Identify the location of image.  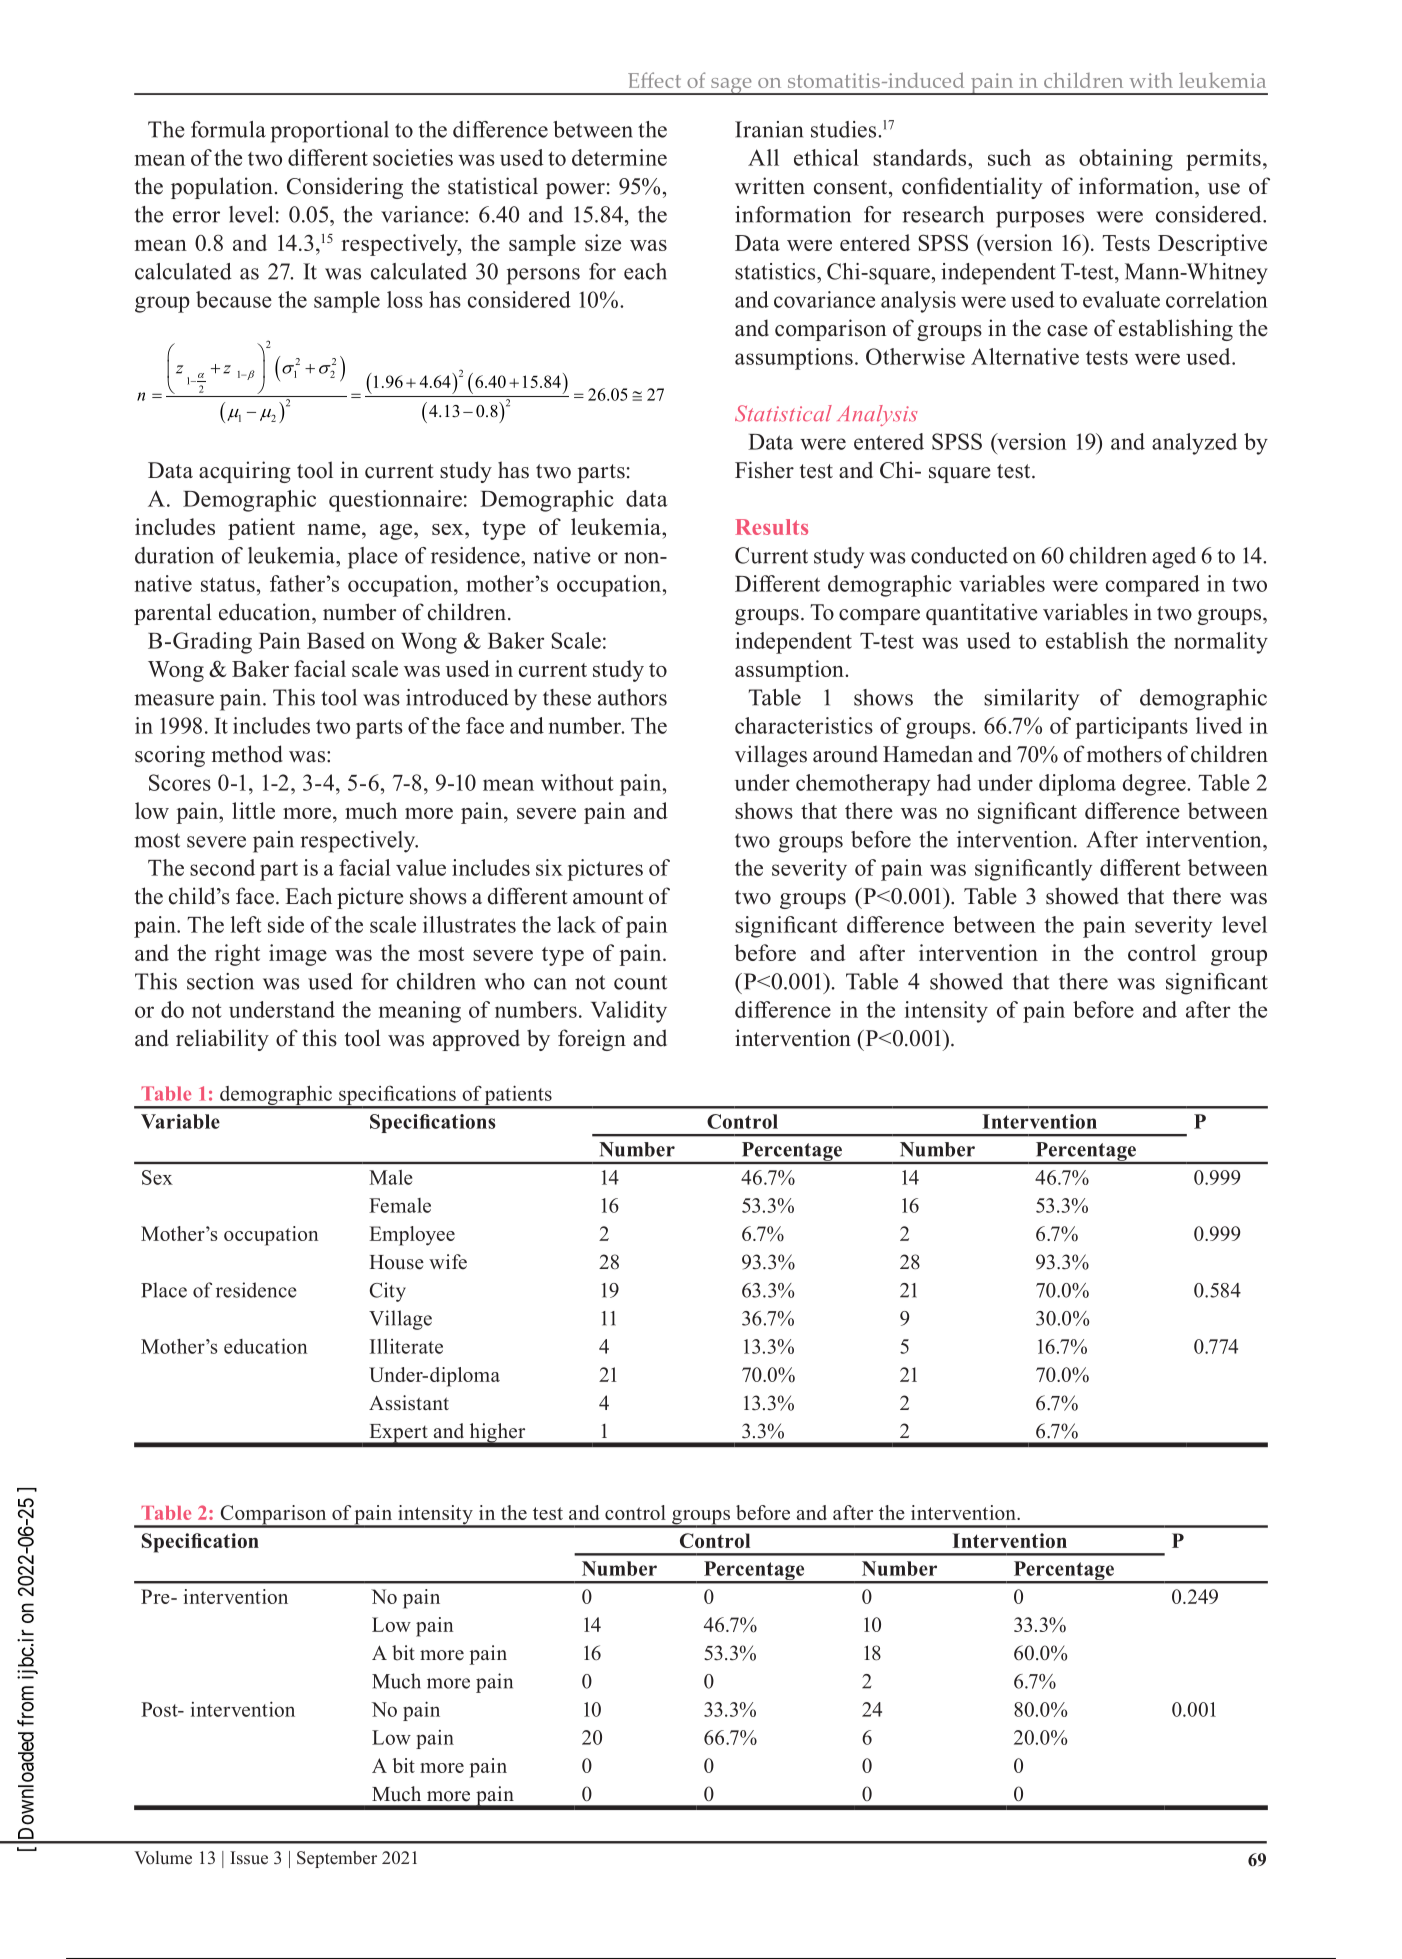
(298, 955).
